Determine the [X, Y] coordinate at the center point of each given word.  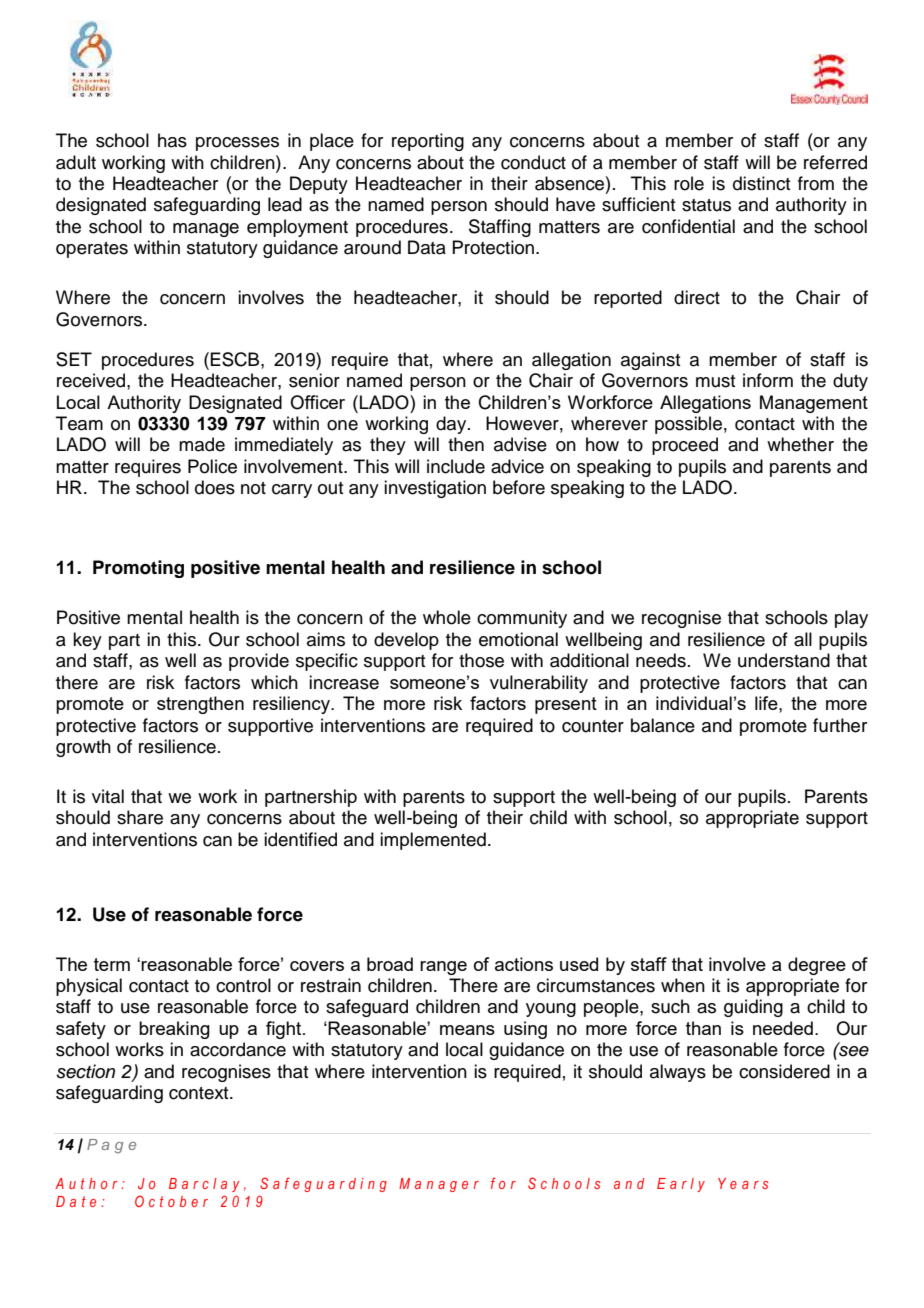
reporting [428, 142]
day [452, 425]
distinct [761, 183]
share [140, 817]
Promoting [138, 569]
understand [784, 660]
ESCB [236, 359]
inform [768, 380]
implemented [433, 841]
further [840, 725]
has [172, 140]
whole [447, 617]
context [200, 1093]
